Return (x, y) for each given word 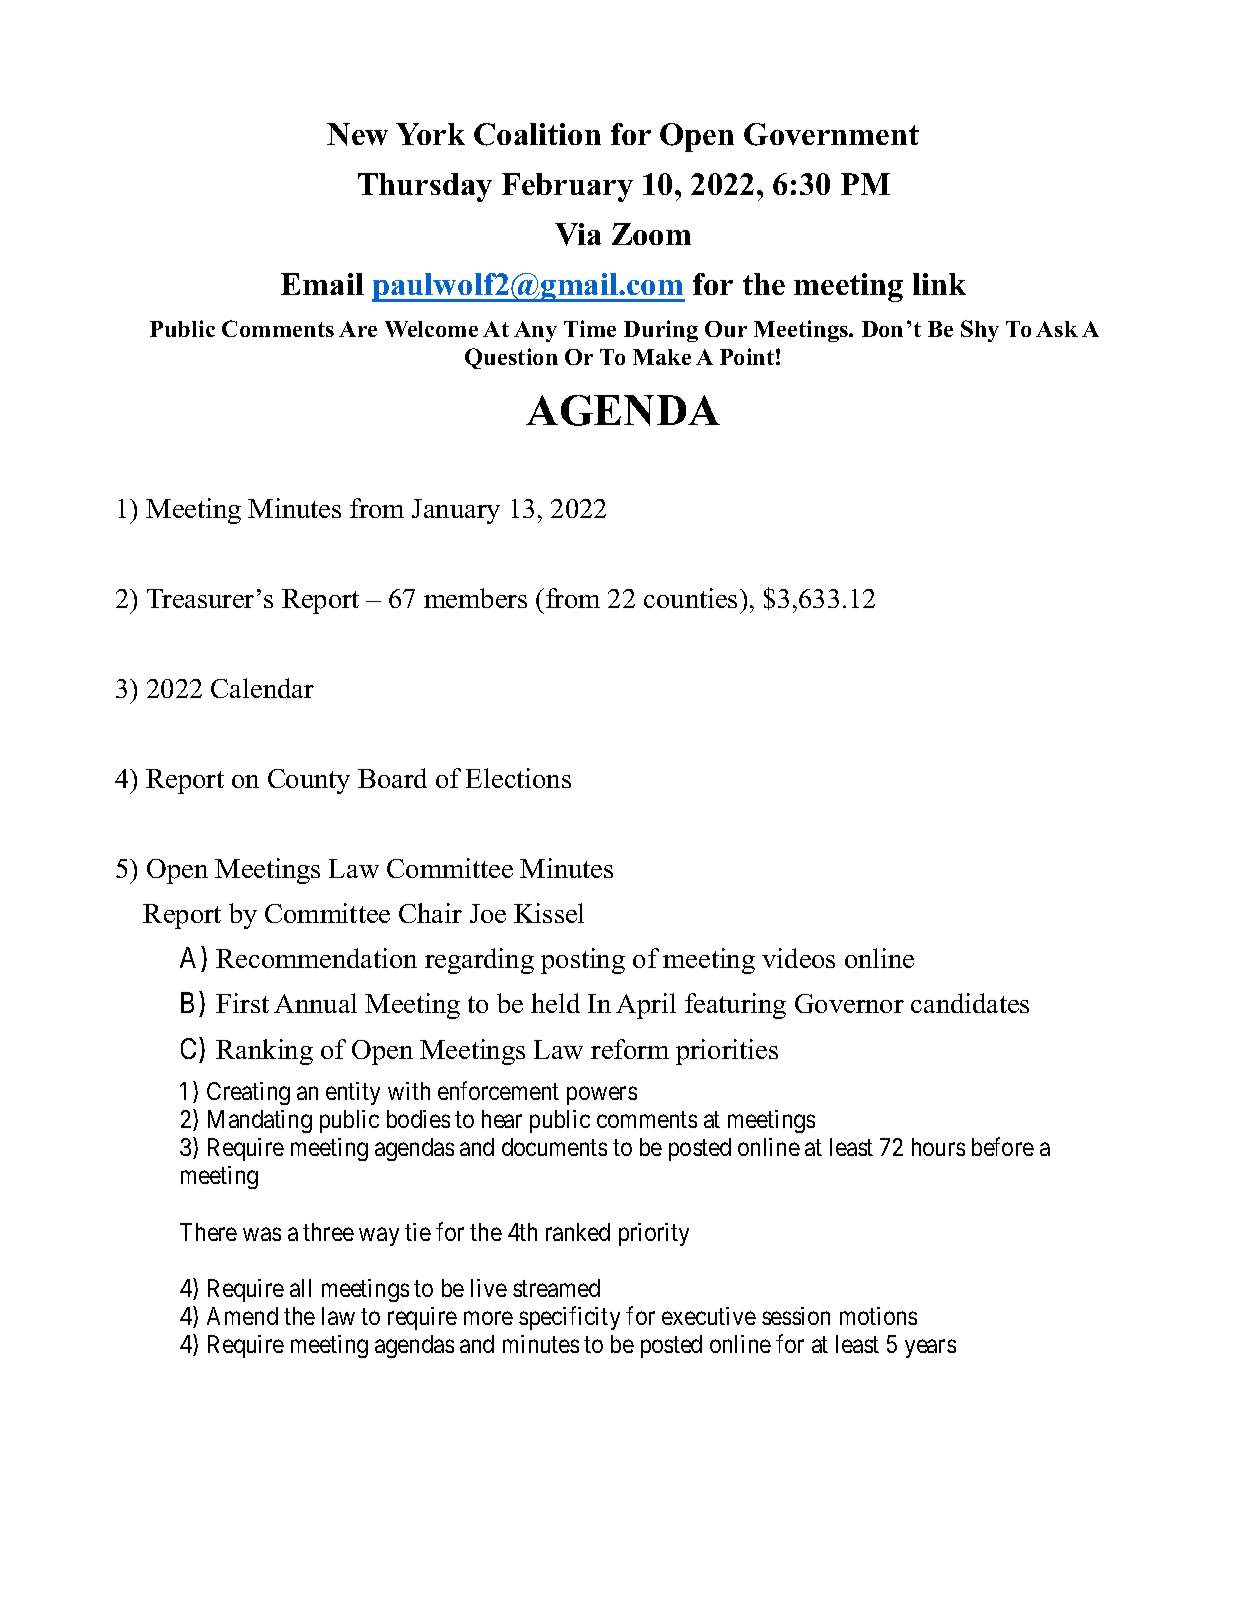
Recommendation (316, 958)
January (456, 511)
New (357, 134)
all (300, 1288)
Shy (980, 331)
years (930, 1349)
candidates (970, 1003)
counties (690, 598)
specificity (569, 1318)
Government (831, 134)
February (567, 187)
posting (583, 961)
